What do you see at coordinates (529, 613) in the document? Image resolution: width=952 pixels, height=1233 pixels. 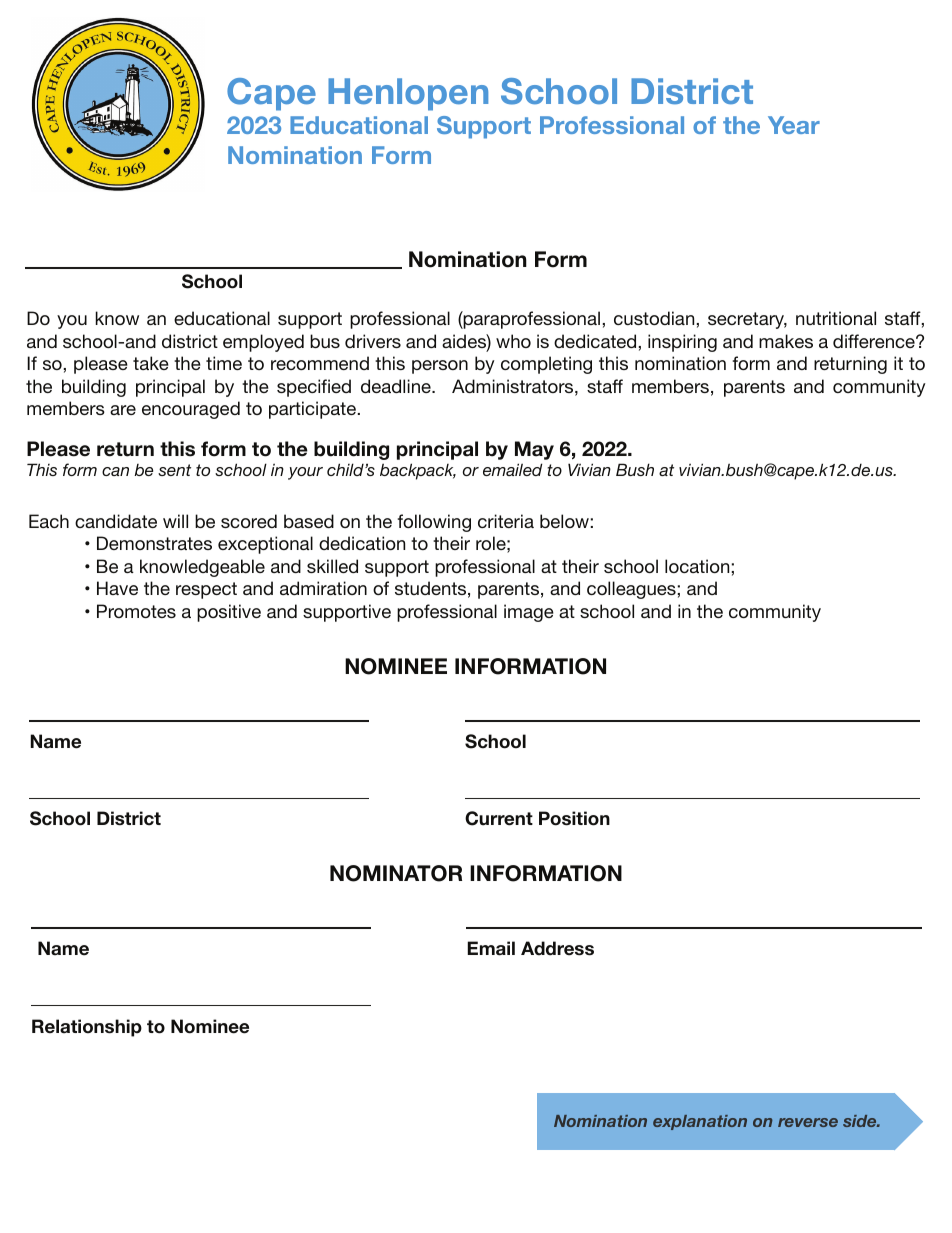 I see `image` at bounding box center [529, 613].
